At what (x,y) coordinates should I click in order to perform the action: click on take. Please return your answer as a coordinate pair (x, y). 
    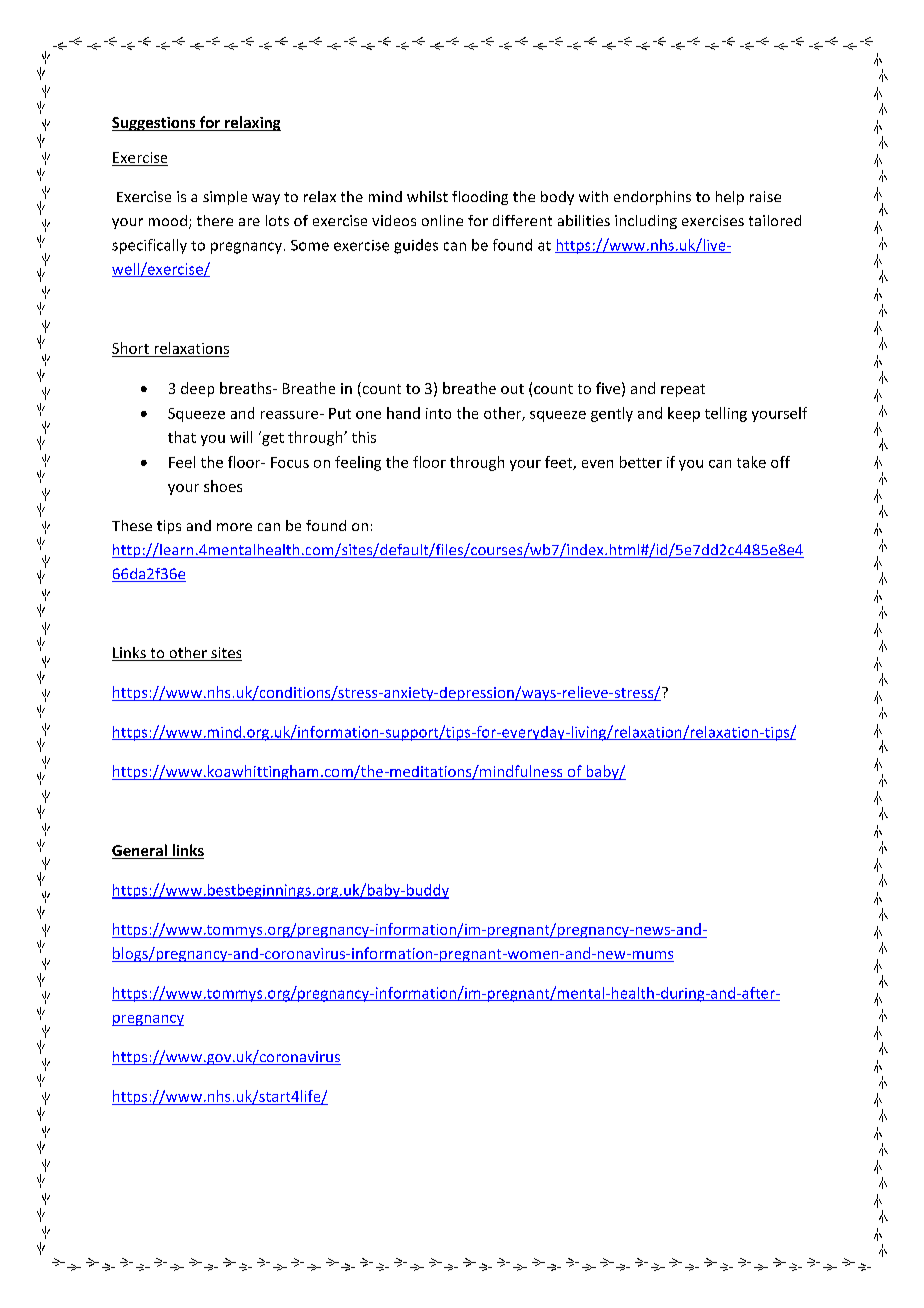
    Looking at the image, I should click on (751, 462).
